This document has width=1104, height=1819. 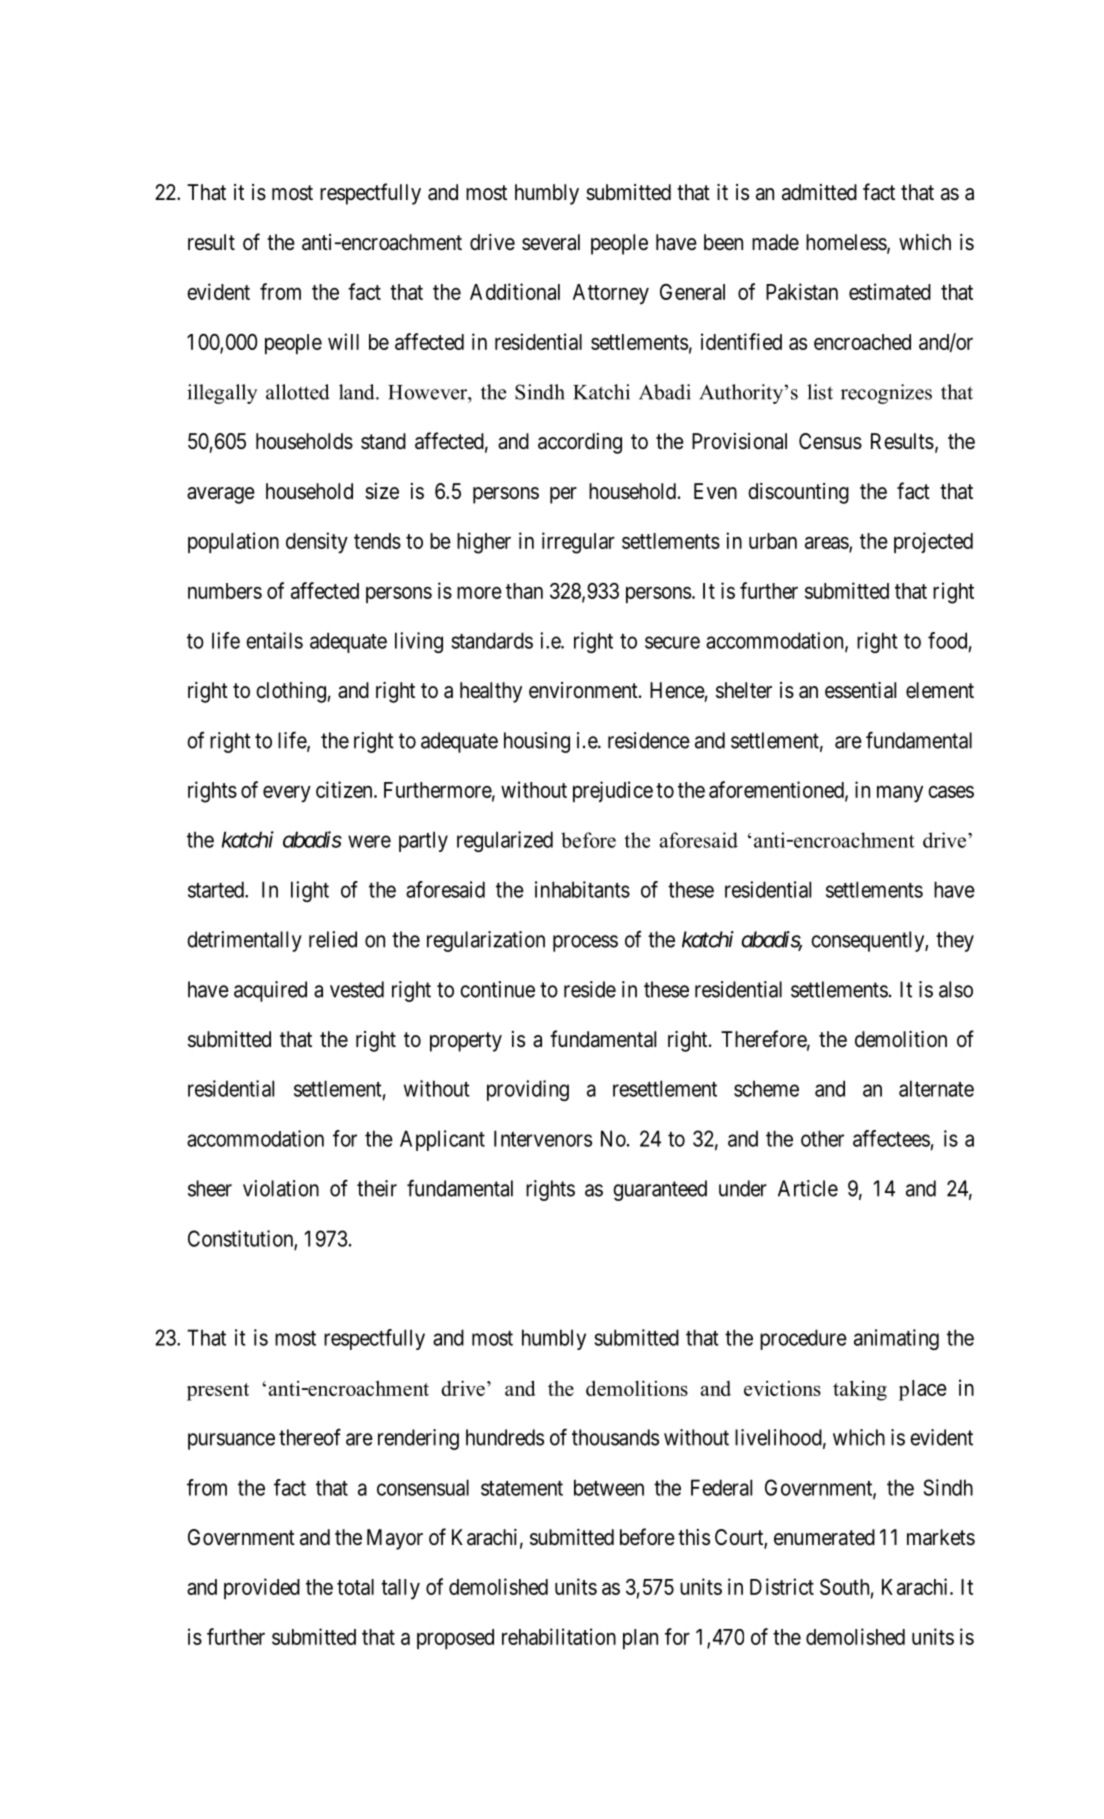 What do you see at coordinates (827, 543) in the document?
I see `areas` at bounding box center [827, 543].
